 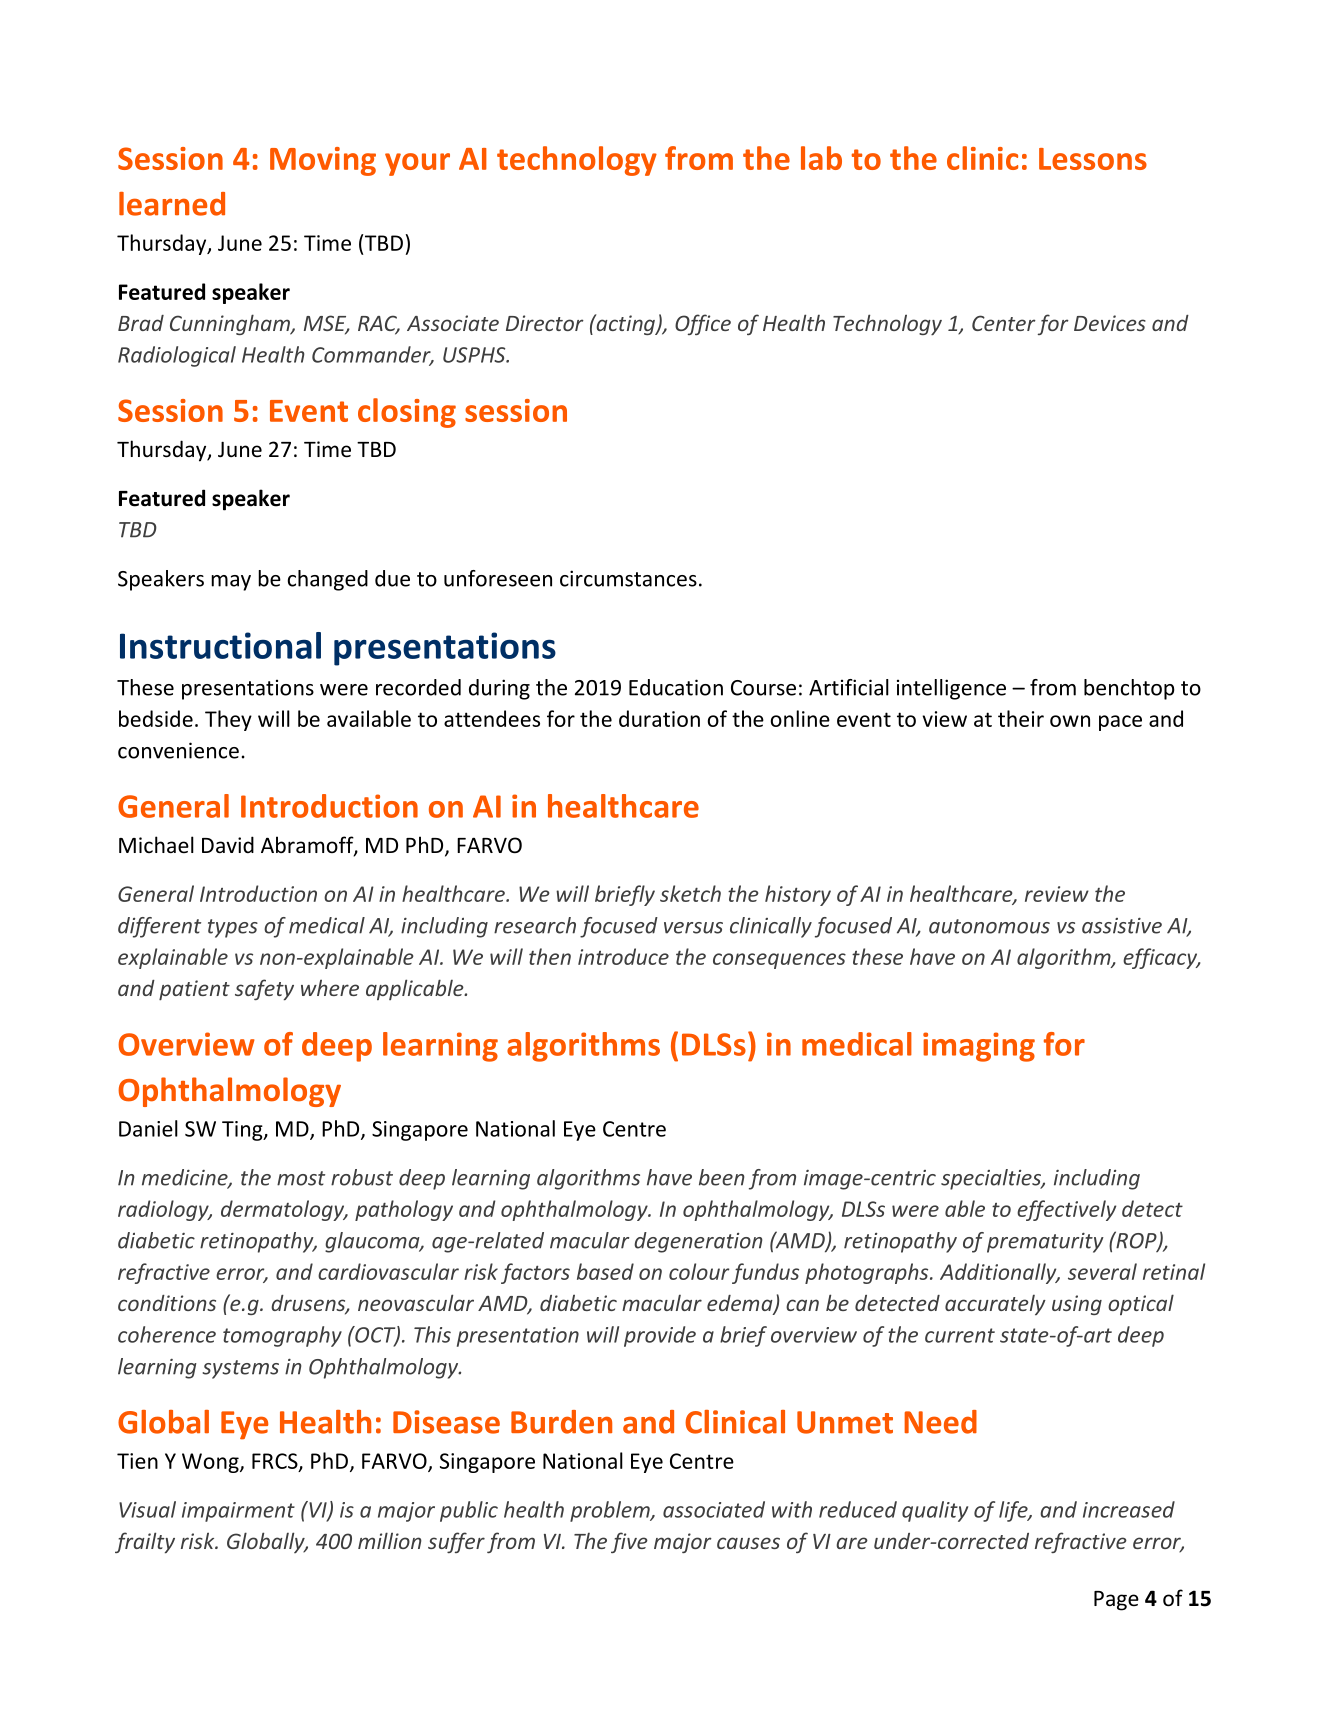 What do you see at coordinates (323, 161) in the document?
I see `Moving` at bounding box center [323, 161].
